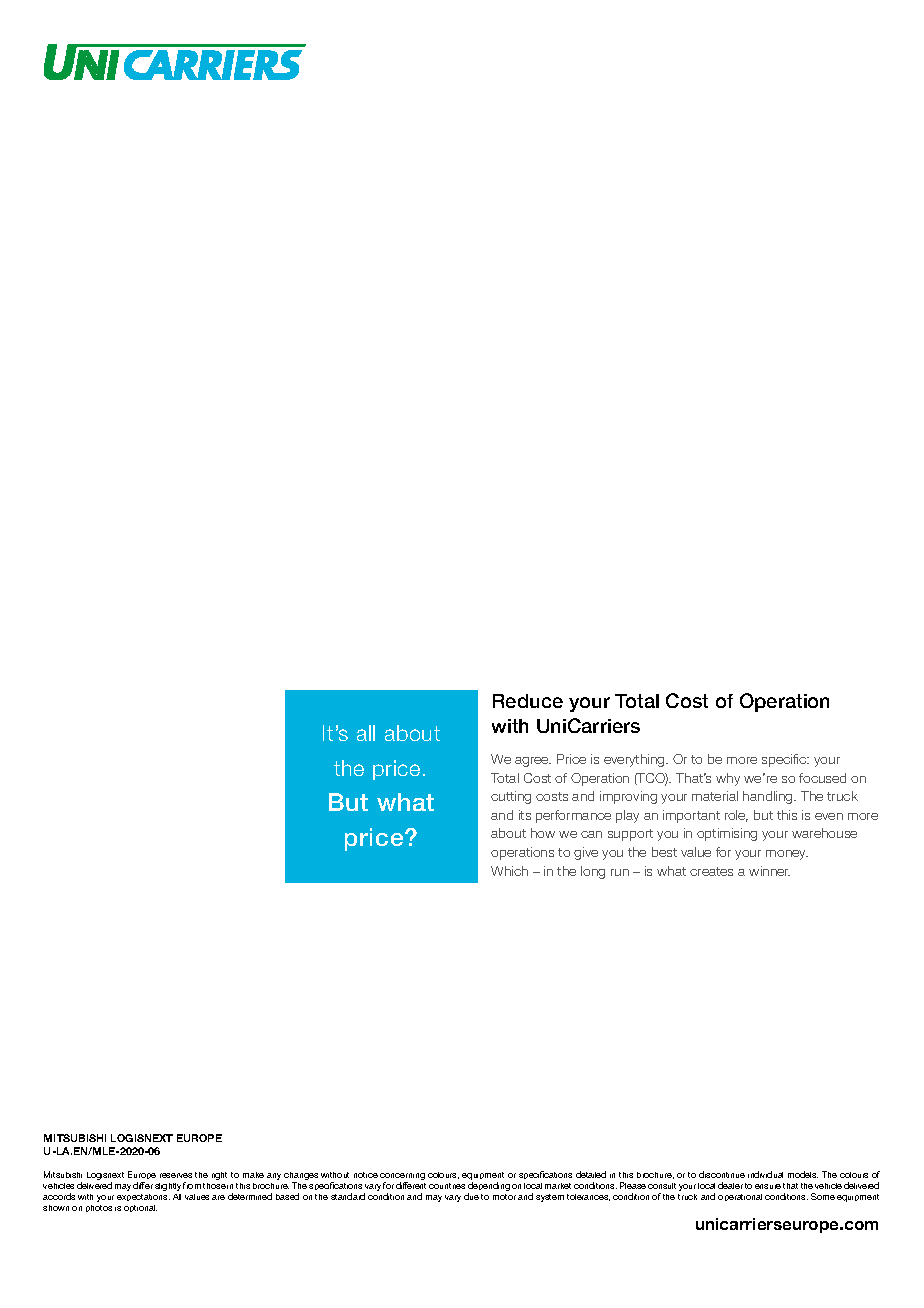 The height and width of the screenshot is (1308, 924). Describe the element at coordinates (533, 762) in the screenshot. I see `agree` at that location.
